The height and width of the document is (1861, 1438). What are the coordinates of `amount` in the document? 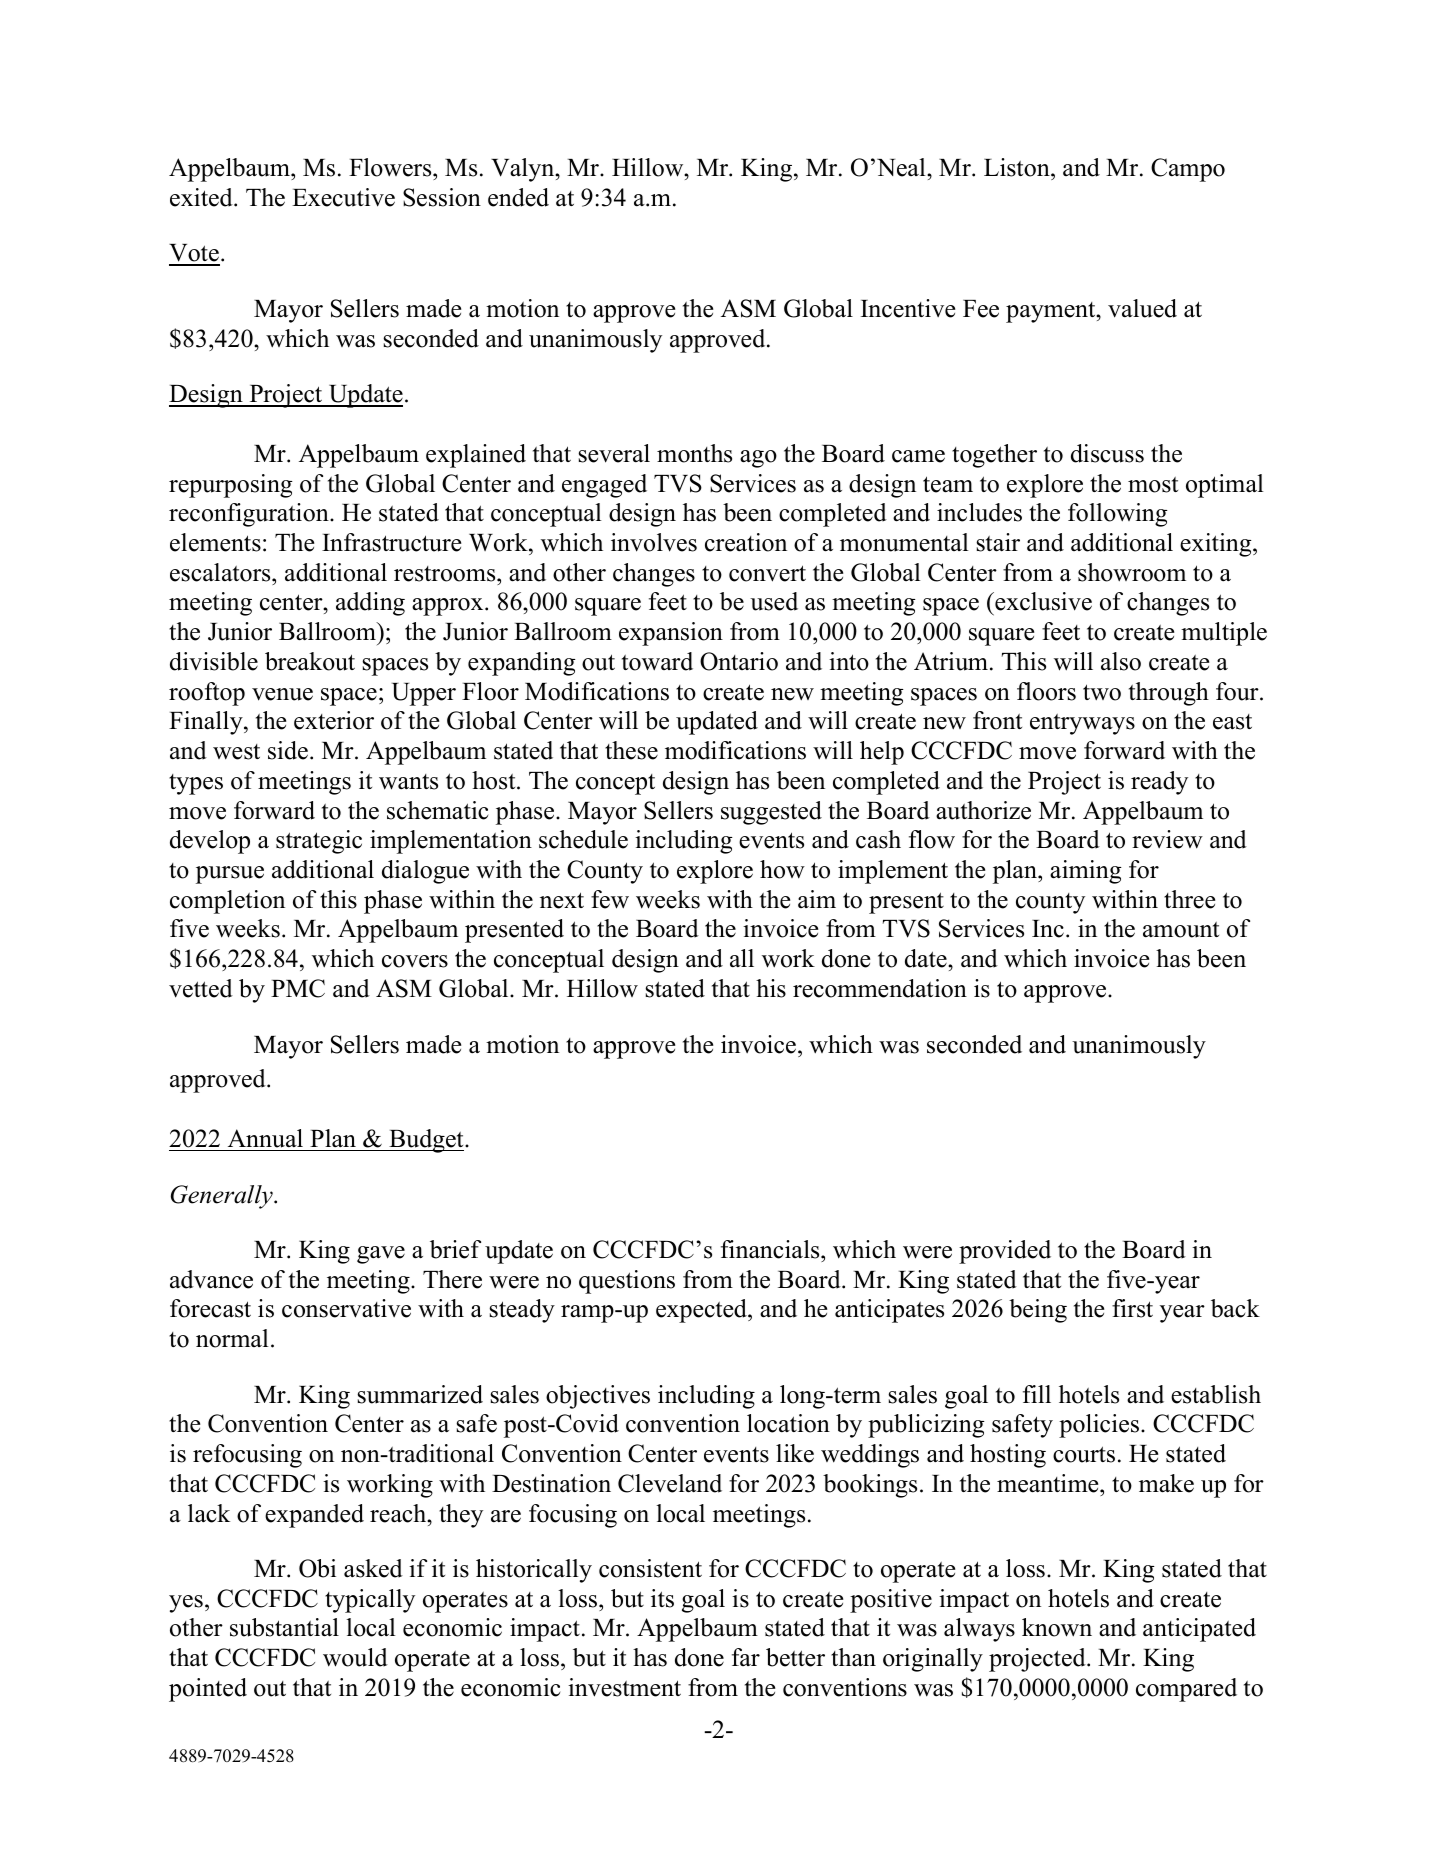 It's located at (1181, 930).
